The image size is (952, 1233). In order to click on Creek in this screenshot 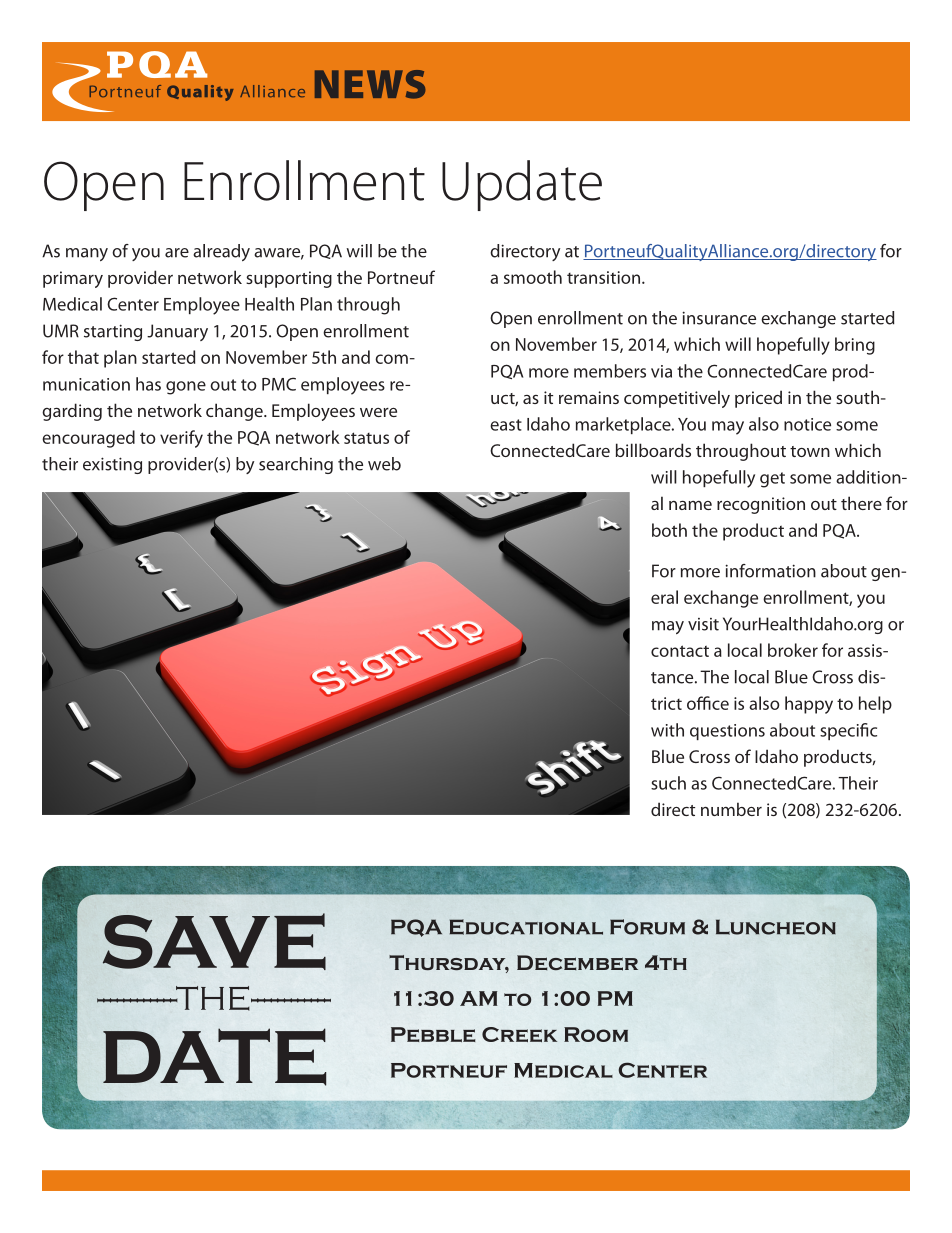, I will do `click(519, 1034)`.
